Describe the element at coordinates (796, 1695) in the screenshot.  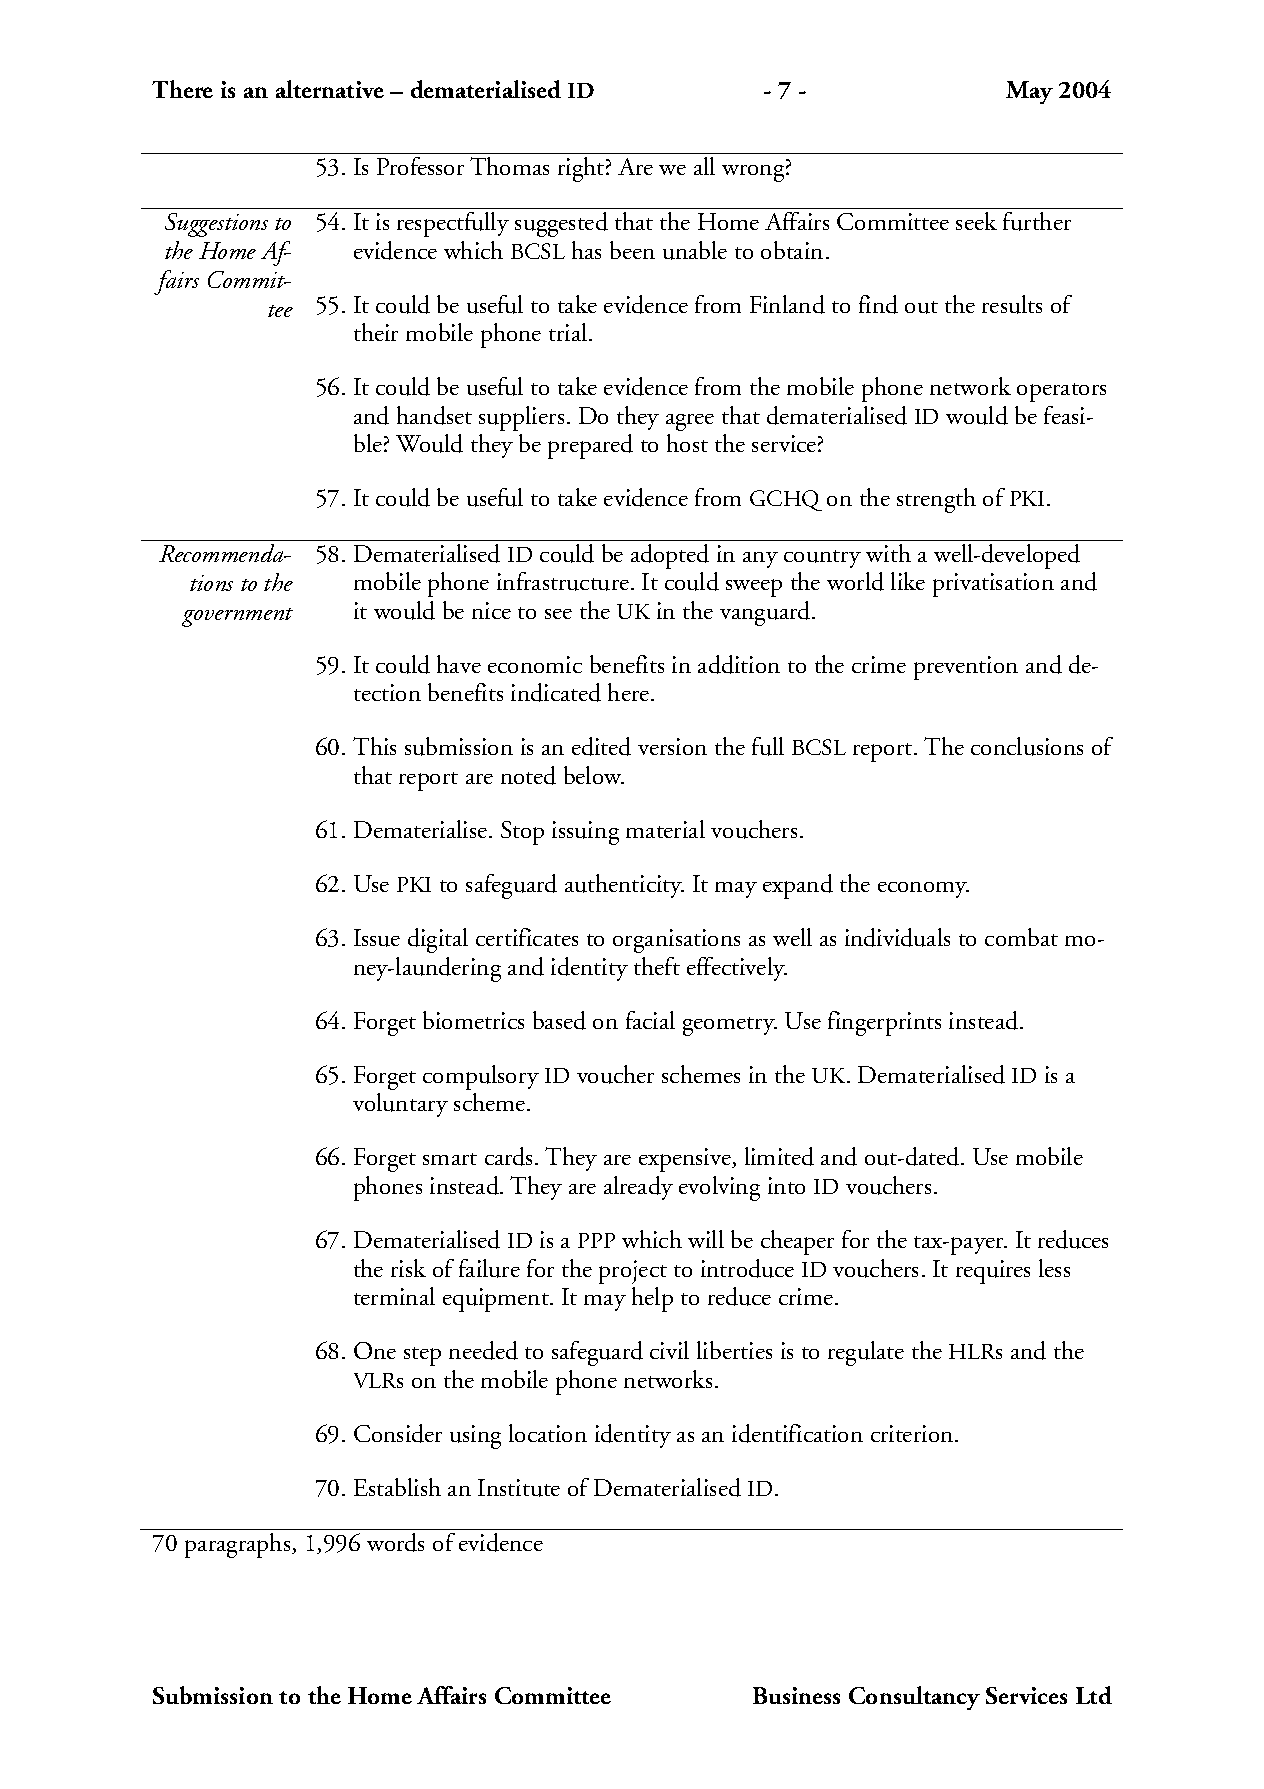
I see `Business` at that location.
